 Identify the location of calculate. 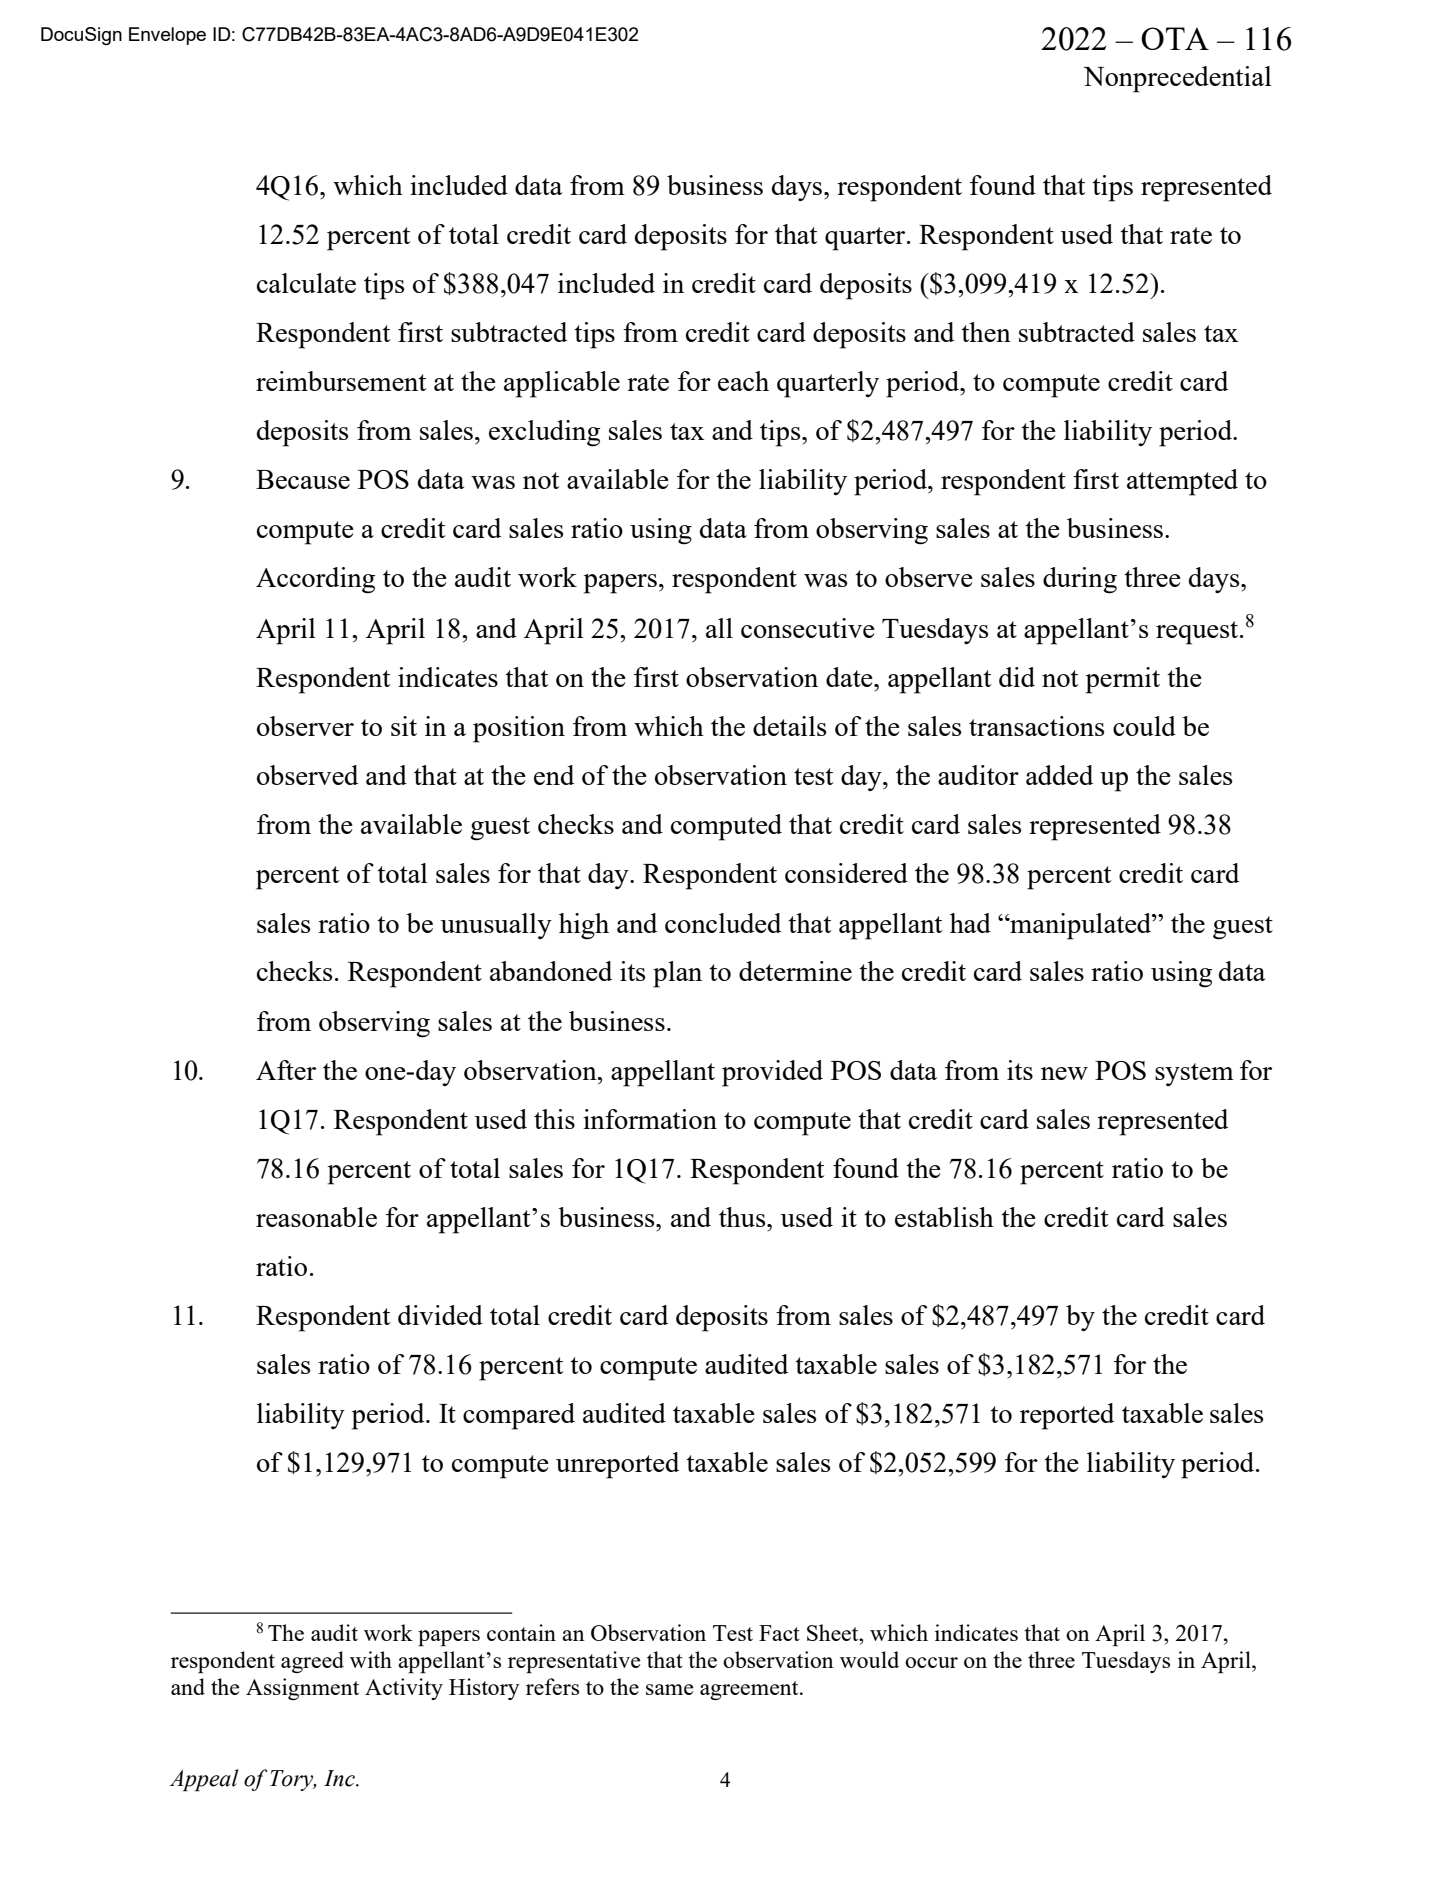
(306, 283).
